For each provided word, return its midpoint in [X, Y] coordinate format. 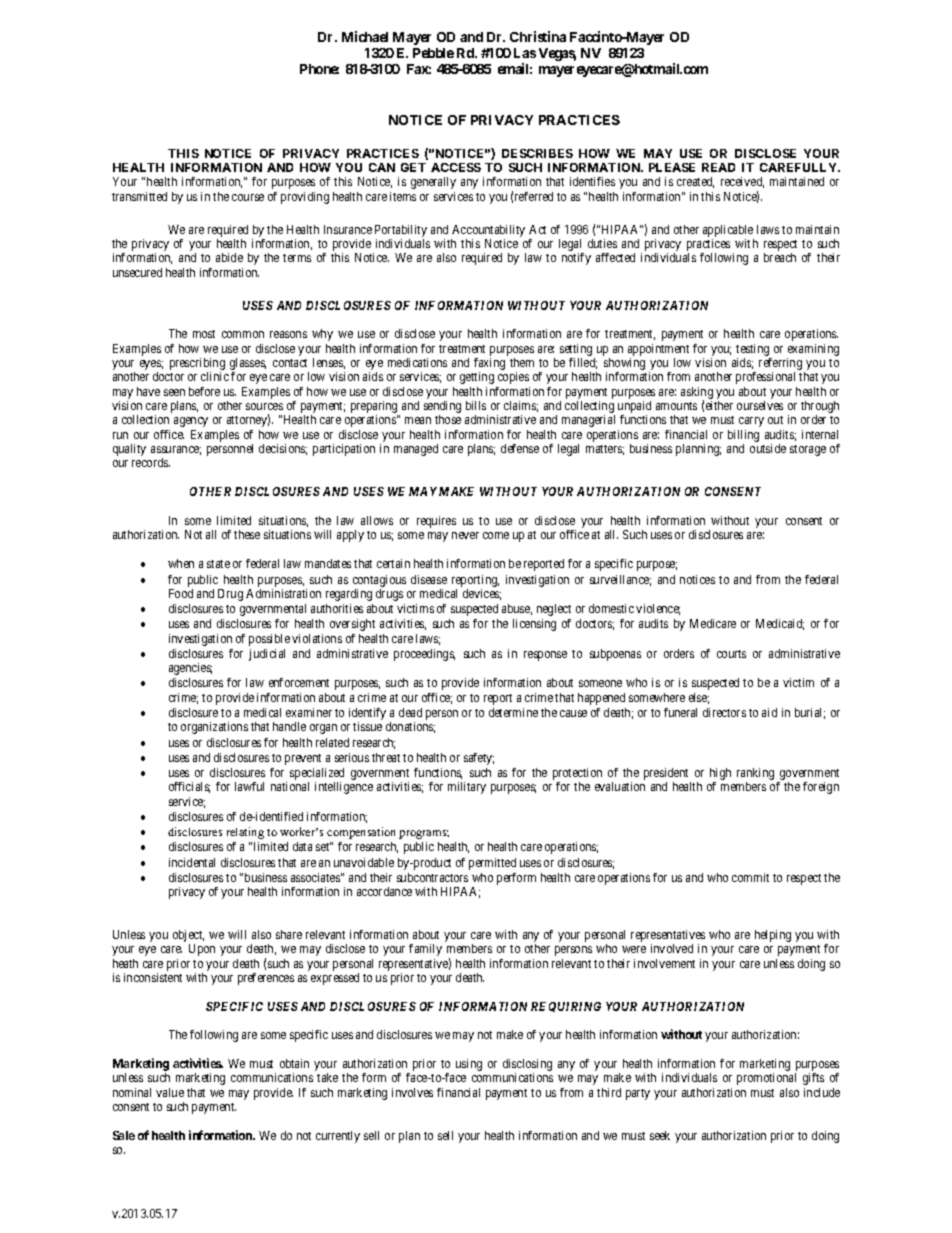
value [170, 1092]
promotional [766, 1079]
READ [718, 167]
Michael [365, 36]
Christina [538, 36]
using [469, 1065]
